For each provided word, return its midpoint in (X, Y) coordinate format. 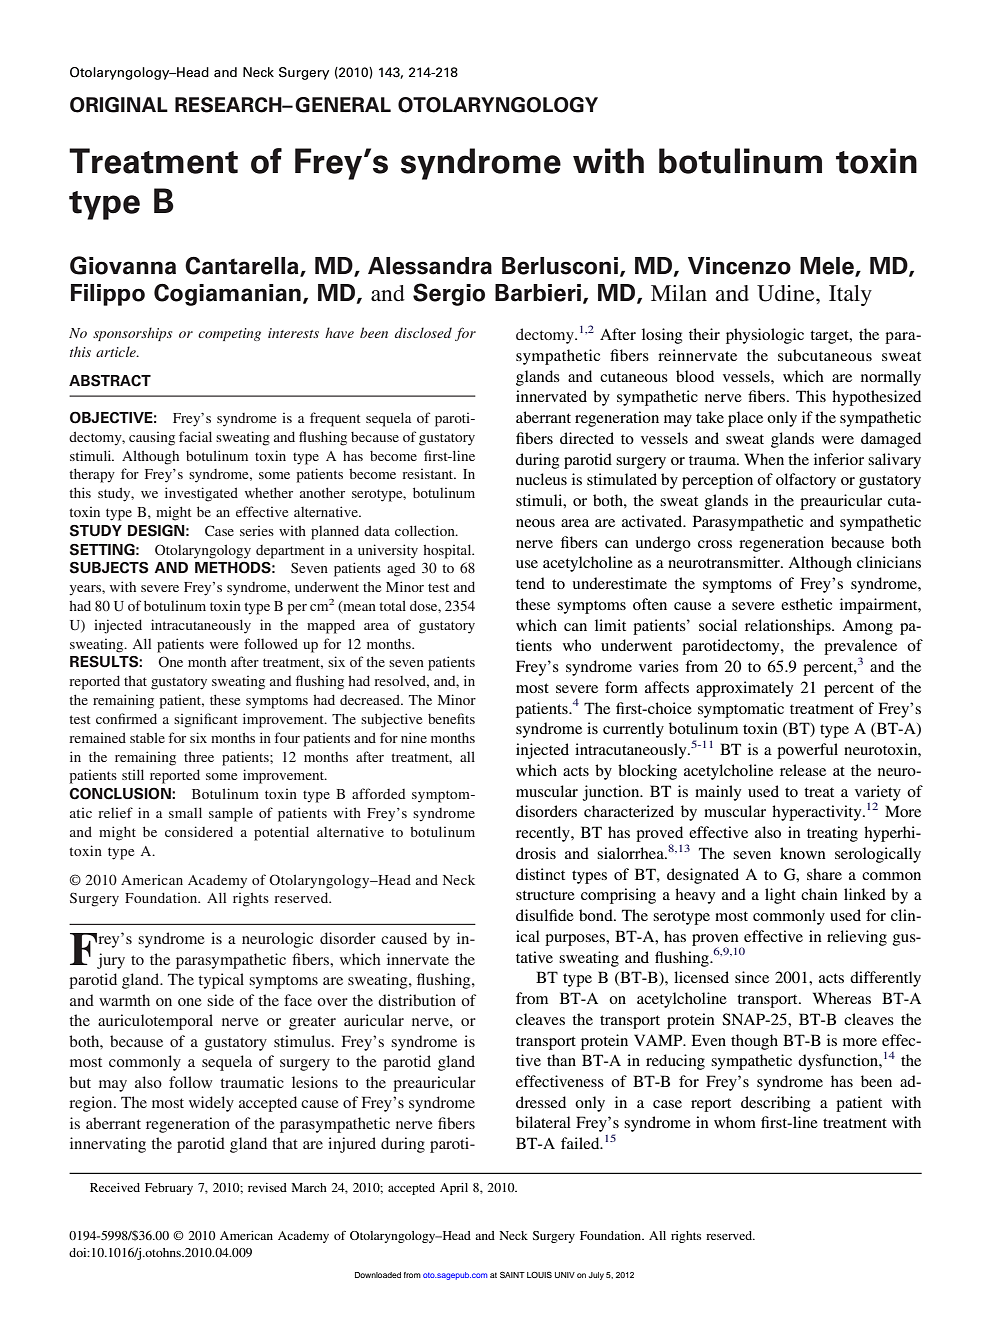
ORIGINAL (119, 105)
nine (414, 737)
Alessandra (430, 266)
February (169, 1189)
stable (147, 737)
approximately (744, 689)
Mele (828, 267)
